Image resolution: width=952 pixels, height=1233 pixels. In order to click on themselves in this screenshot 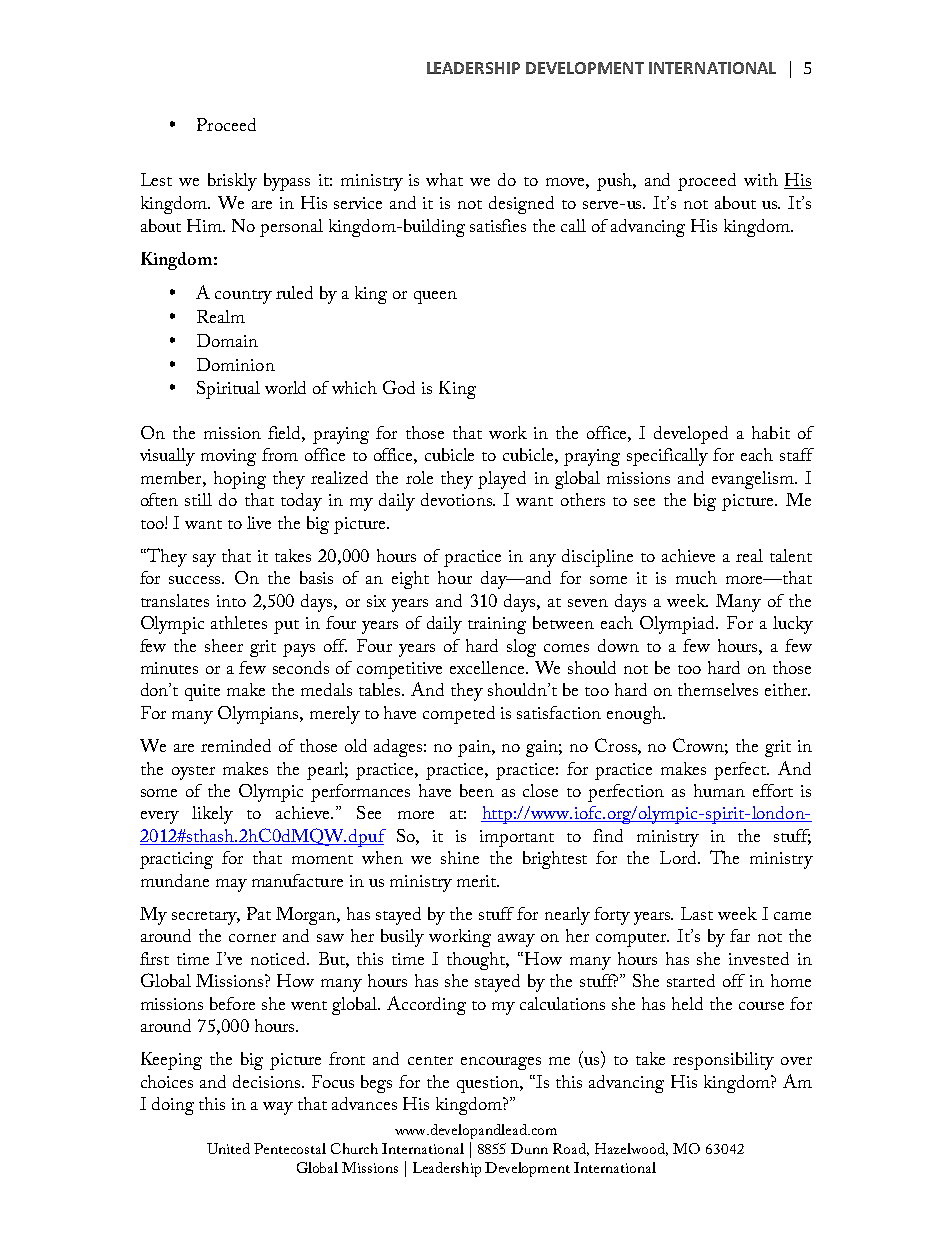, I will do `click(718, 689)`.
